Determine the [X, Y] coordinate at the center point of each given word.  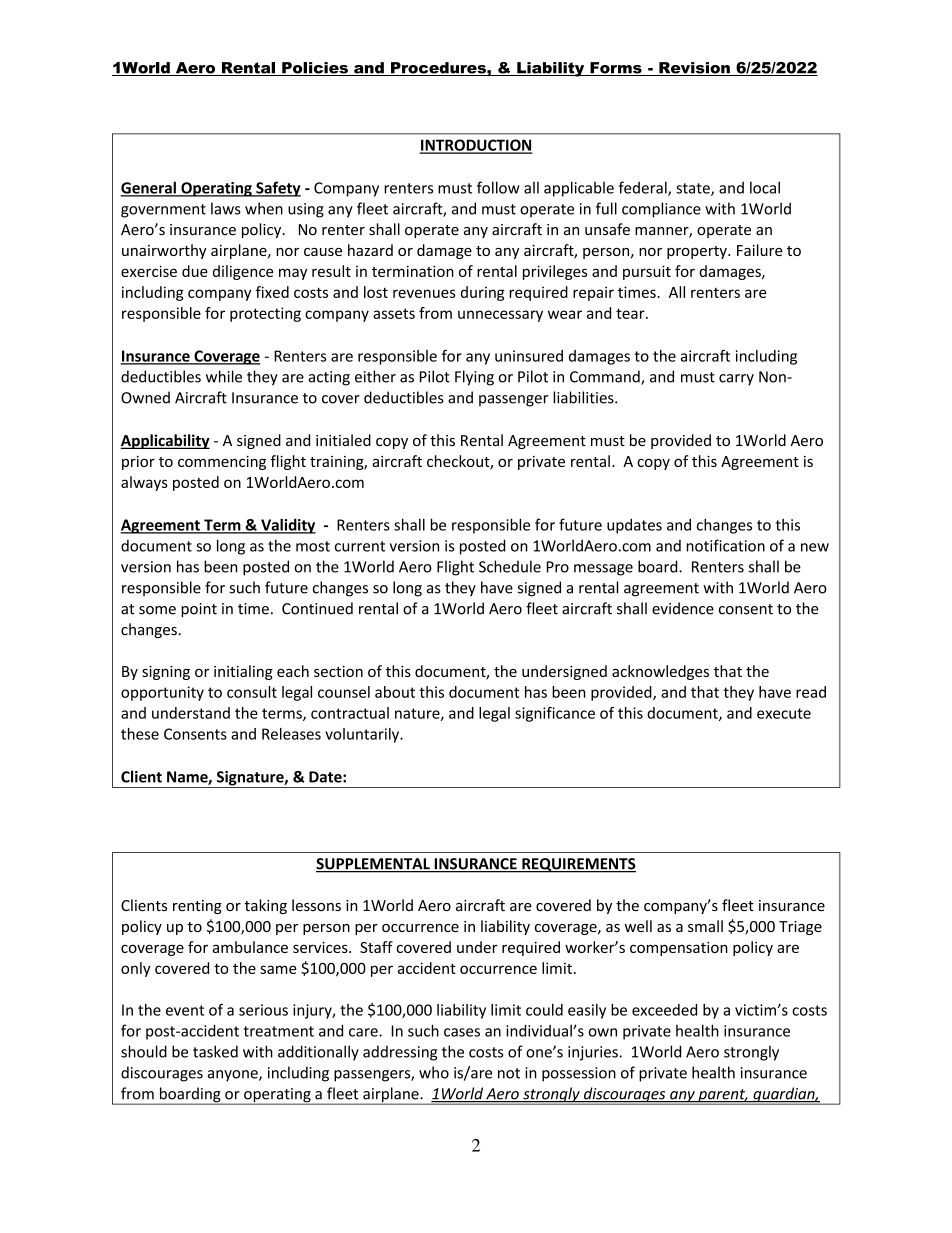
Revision [694, 69]
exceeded [664, 1010]
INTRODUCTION [476, 146]
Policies [315, 69]
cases [462, 1032]
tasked [215, 1051]
